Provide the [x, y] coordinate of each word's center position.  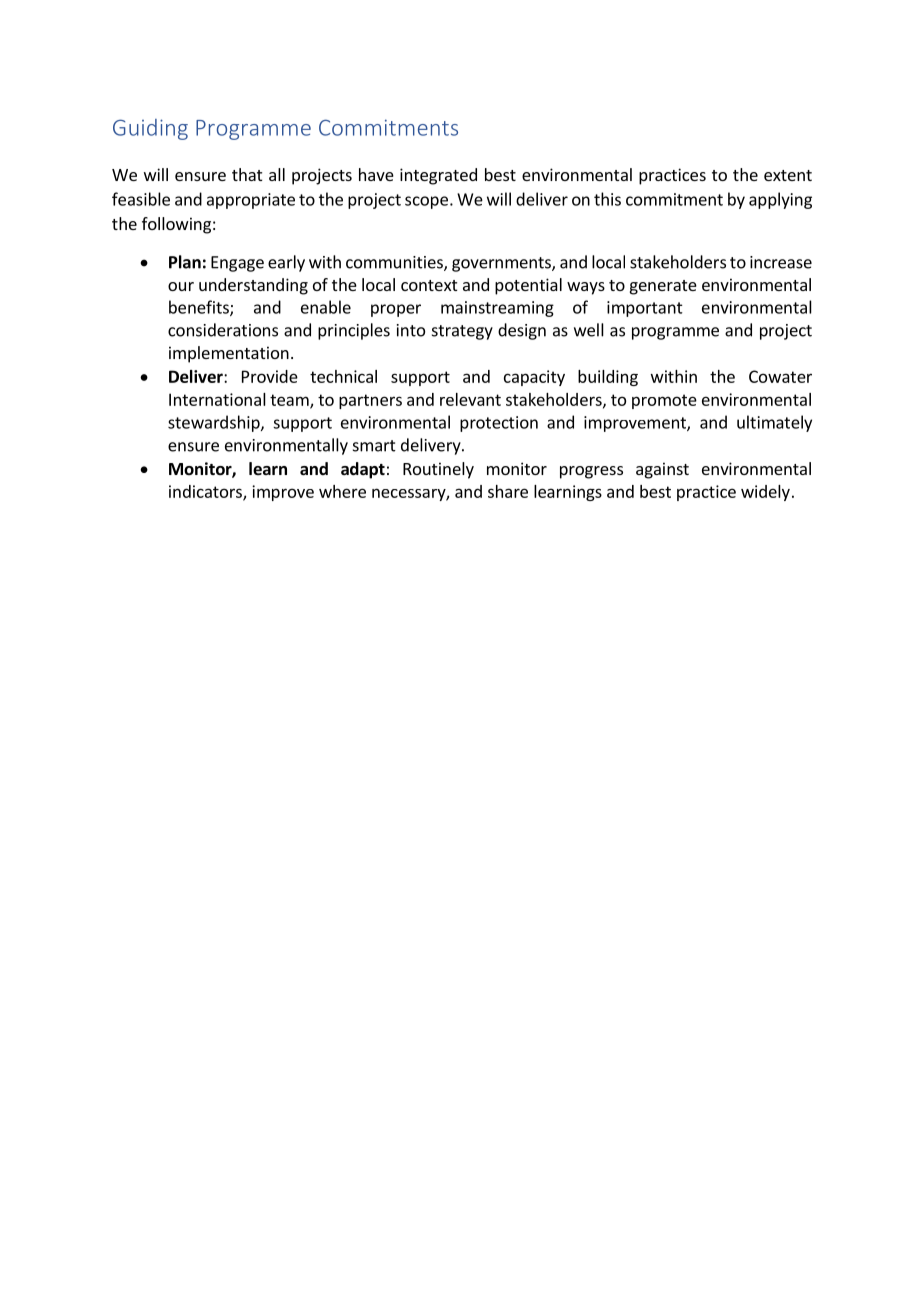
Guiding [150, 129]
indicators [206, 492]
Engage [237, 264]
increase [781, 262]
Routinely [438, 470]
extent [788, 175]
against [662, 470]
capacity [534, 378]
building [608, 378]
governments [502, 264]
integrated [438, 176]
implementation [229, 354]
